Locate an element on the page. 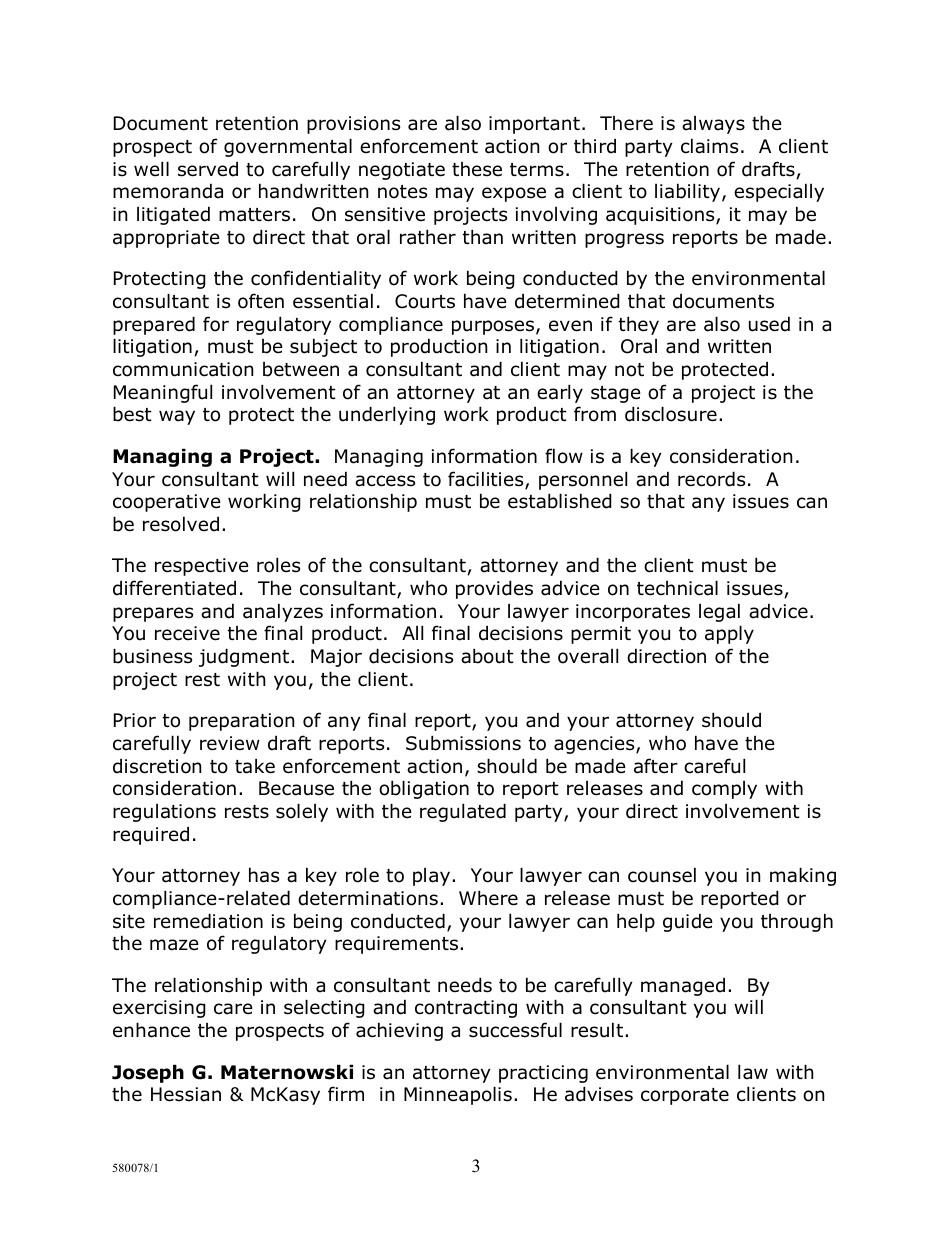 The height and width of the page is (1233, 952). Hessian is located at coordinates (186, 1094).
